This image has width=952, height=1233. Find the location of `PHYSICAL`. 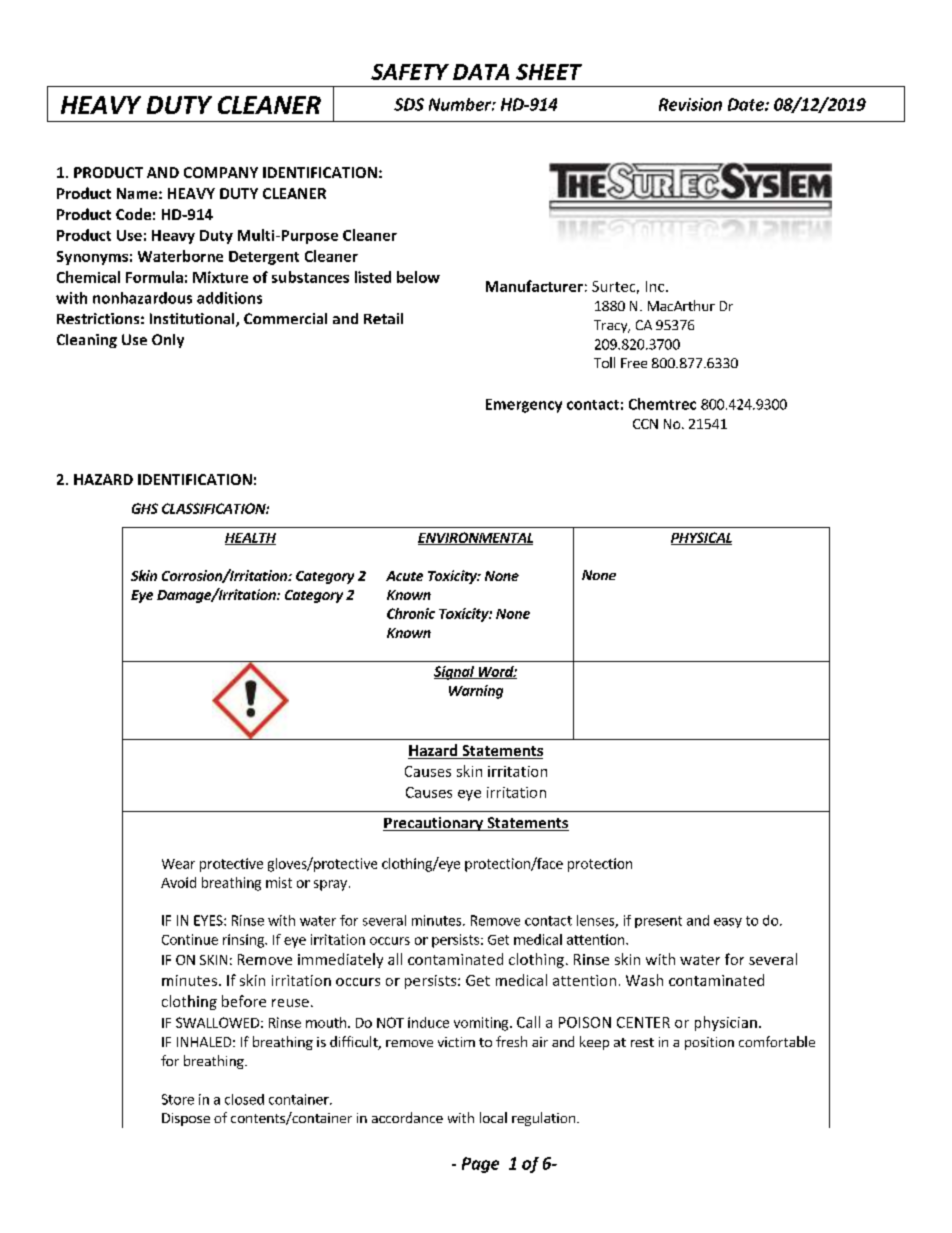

PHYSICAL is located at coordinates (701, 538).
